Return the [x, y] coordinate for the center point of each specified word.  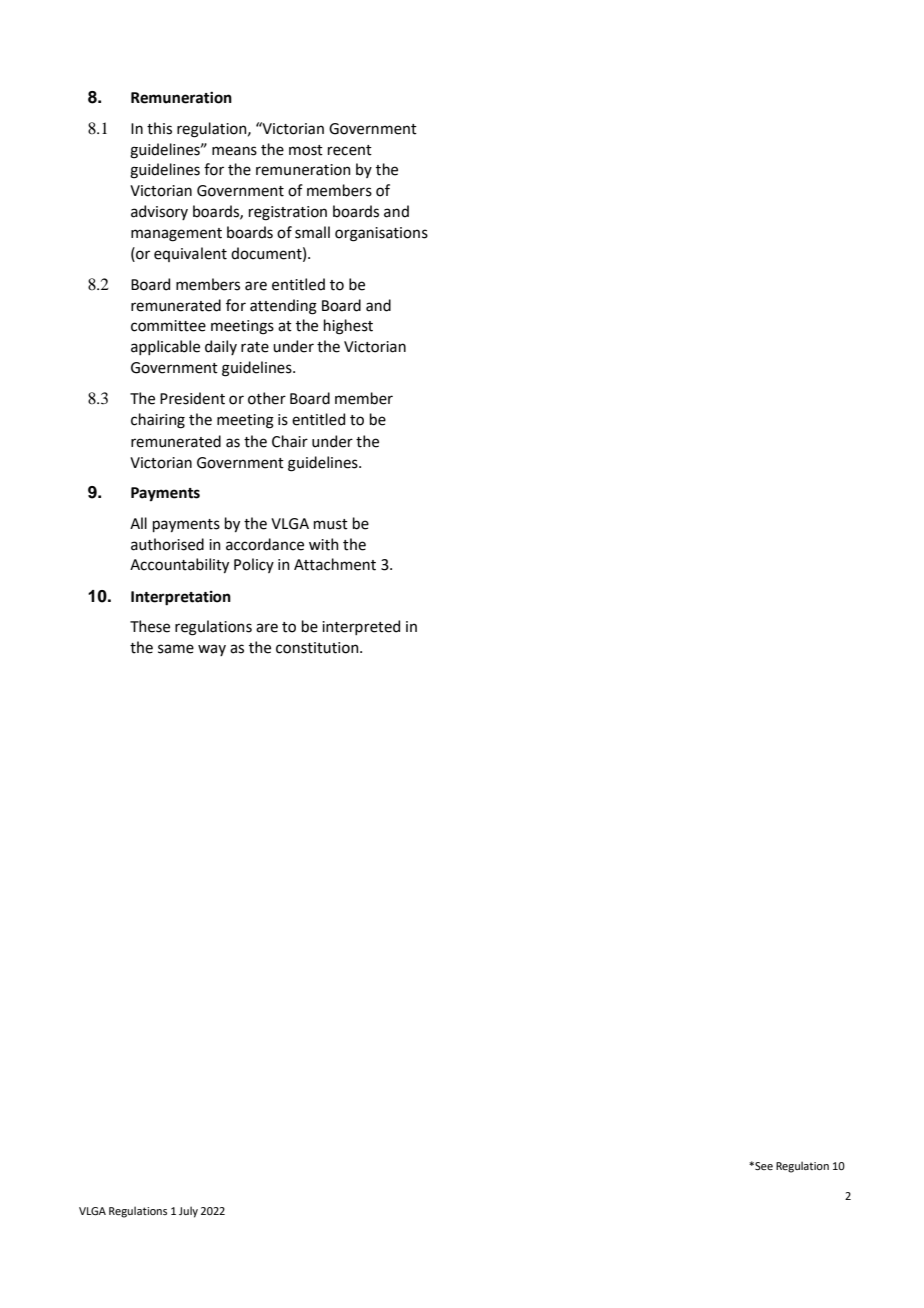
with [324, 544]
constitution [318, 648]
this [159, 128]
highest [348, 327]
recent [350, 150]
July [188, 1212]
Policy [254, 565]
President [192, 398]
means [234, 151]
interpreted [361, 627]
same [176, 649]
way [212, 650]
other [267, 398]
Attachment [335, 564]
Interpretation [181, 598]
